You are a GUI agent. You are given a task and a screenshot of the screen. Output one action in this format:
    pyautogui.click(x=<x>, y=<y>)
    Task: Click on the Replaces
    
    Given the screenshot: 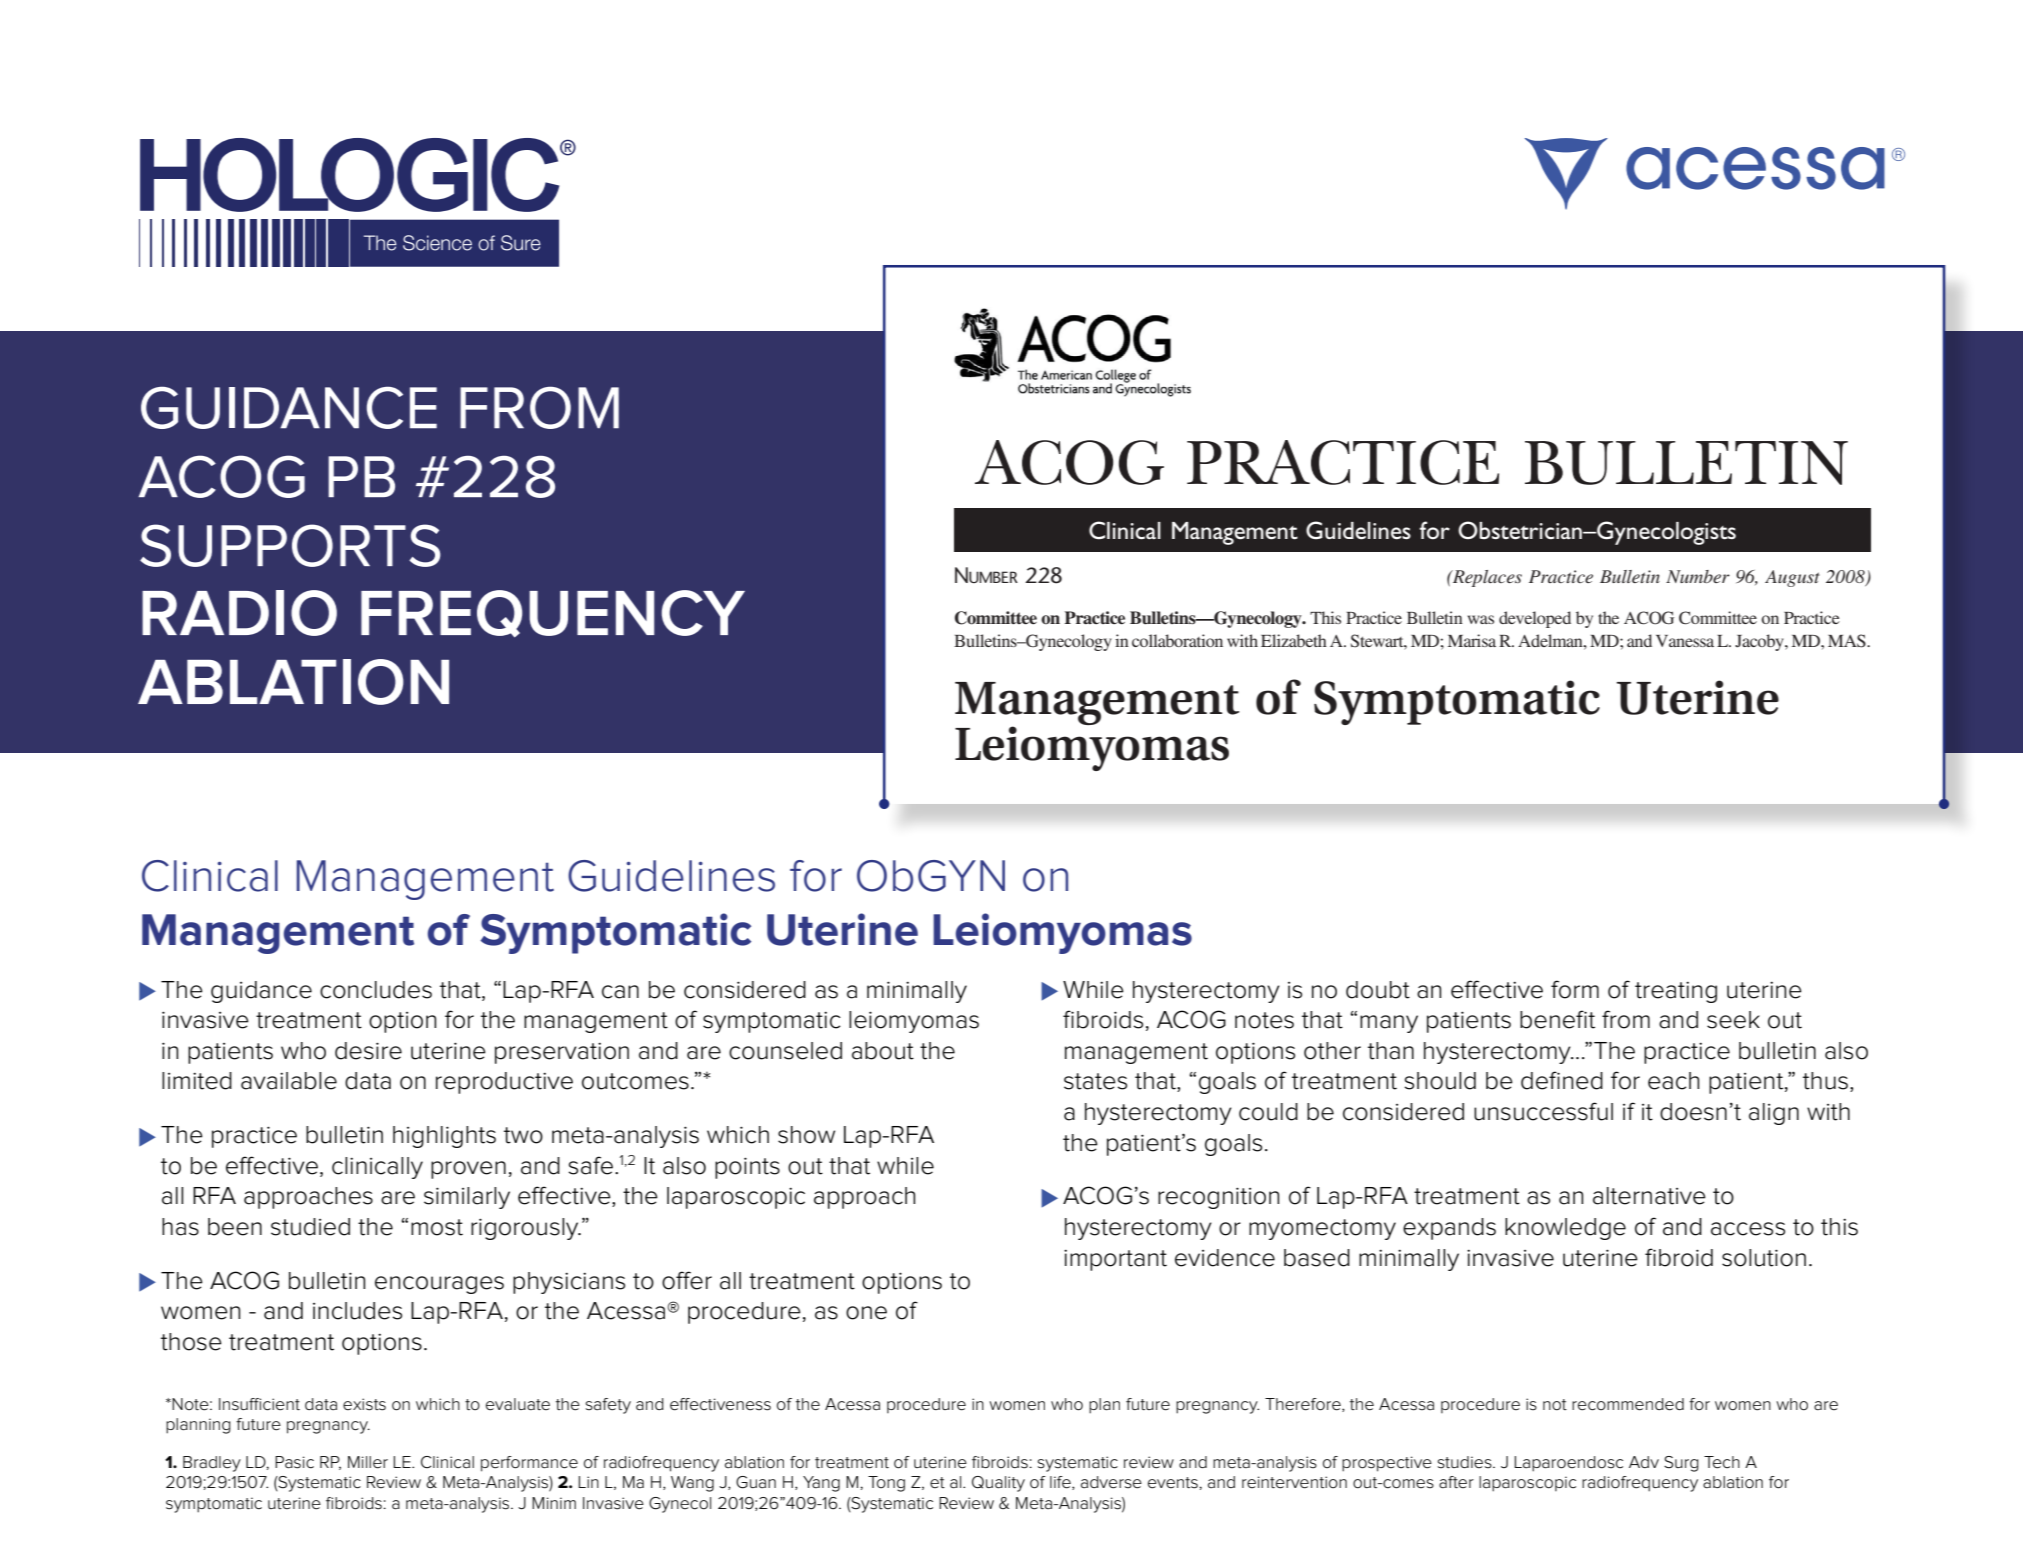 What is the action you would take?
    pyautogui.click(x=1486, y=578)
